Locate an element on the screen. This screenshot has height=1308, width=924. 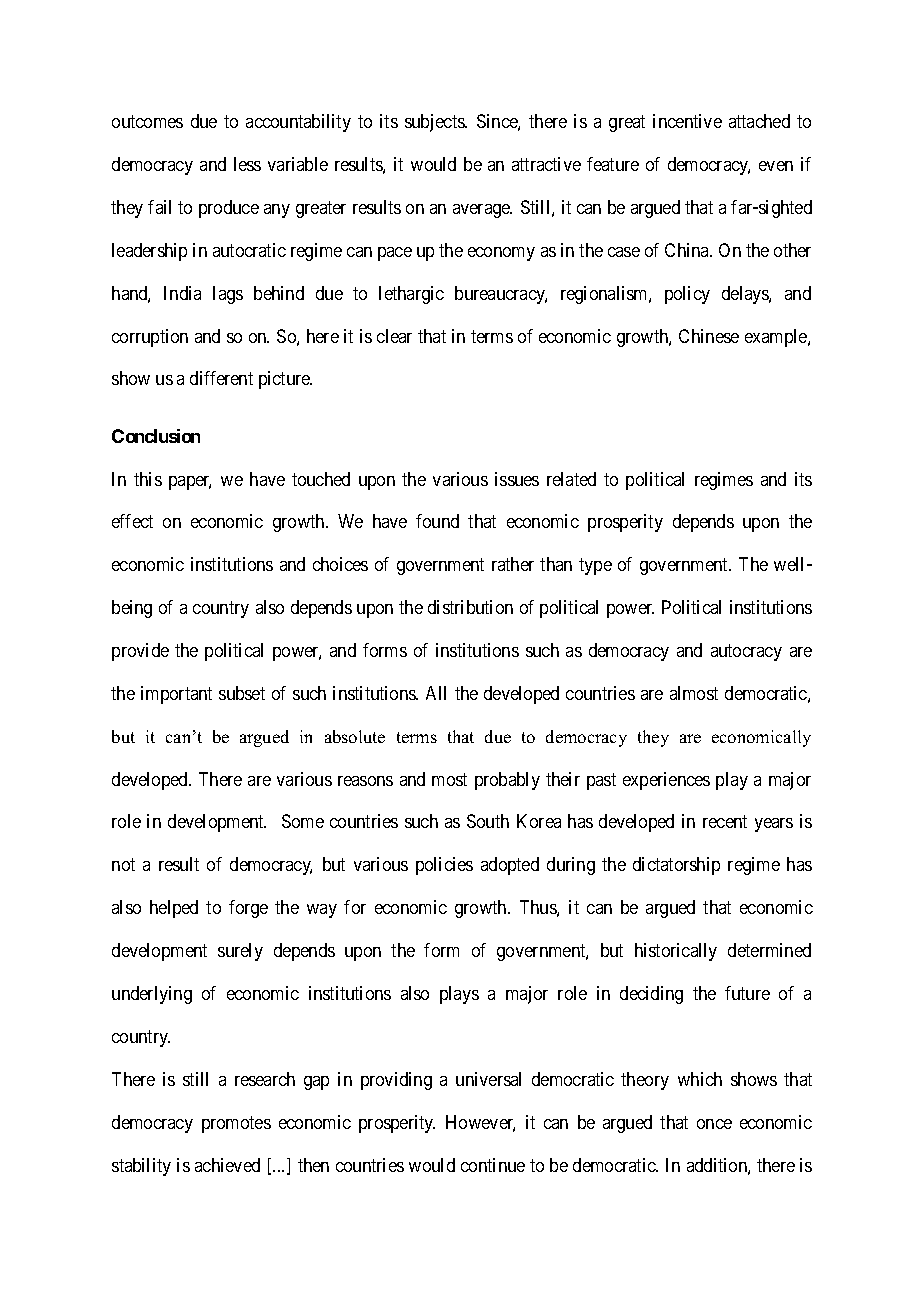
less is located at coordinates (247, 164).
